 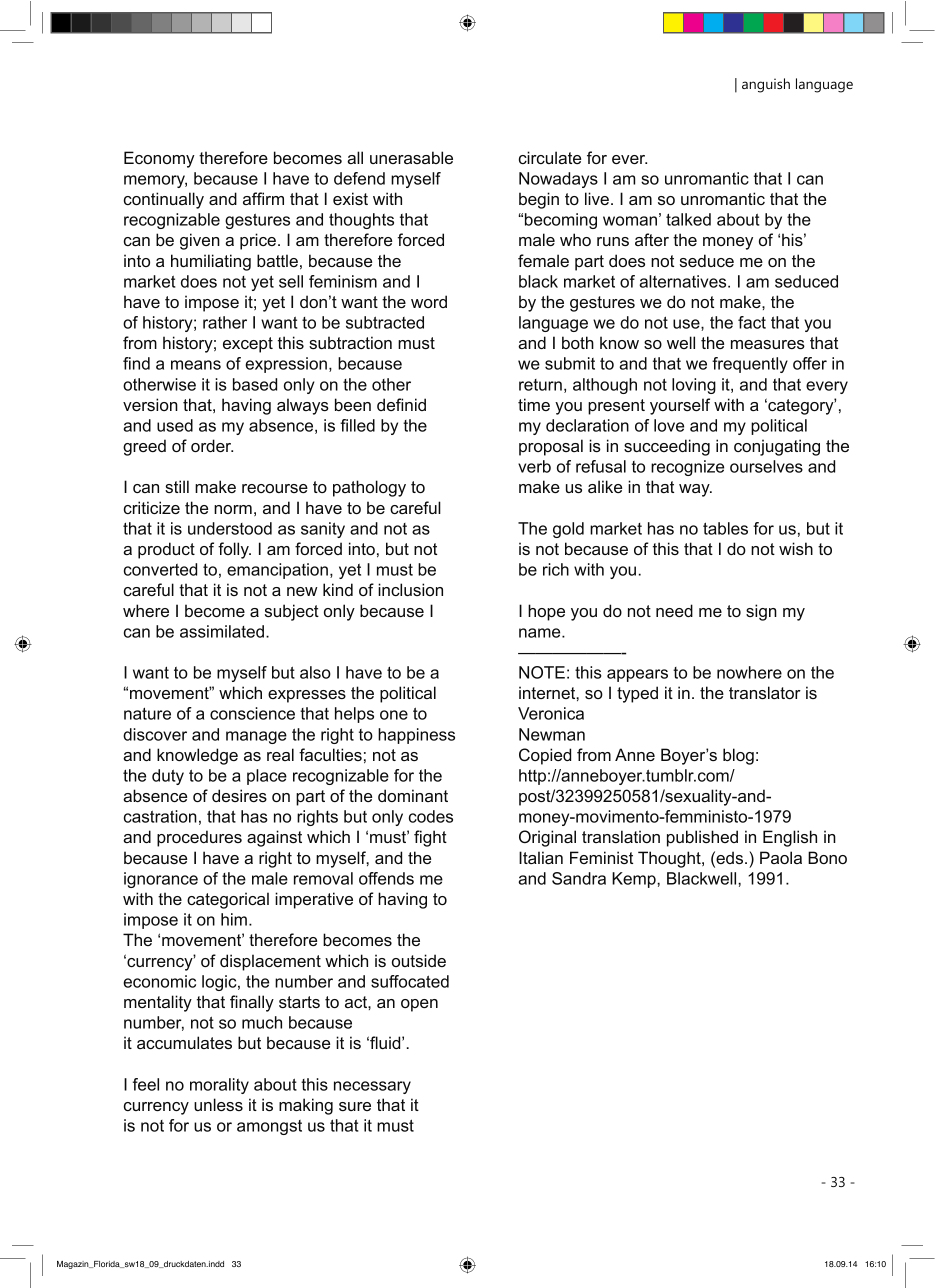 What do you see at coordinates (431, 816) in the document?
I see `codes` at bounding box center [431, 816].
